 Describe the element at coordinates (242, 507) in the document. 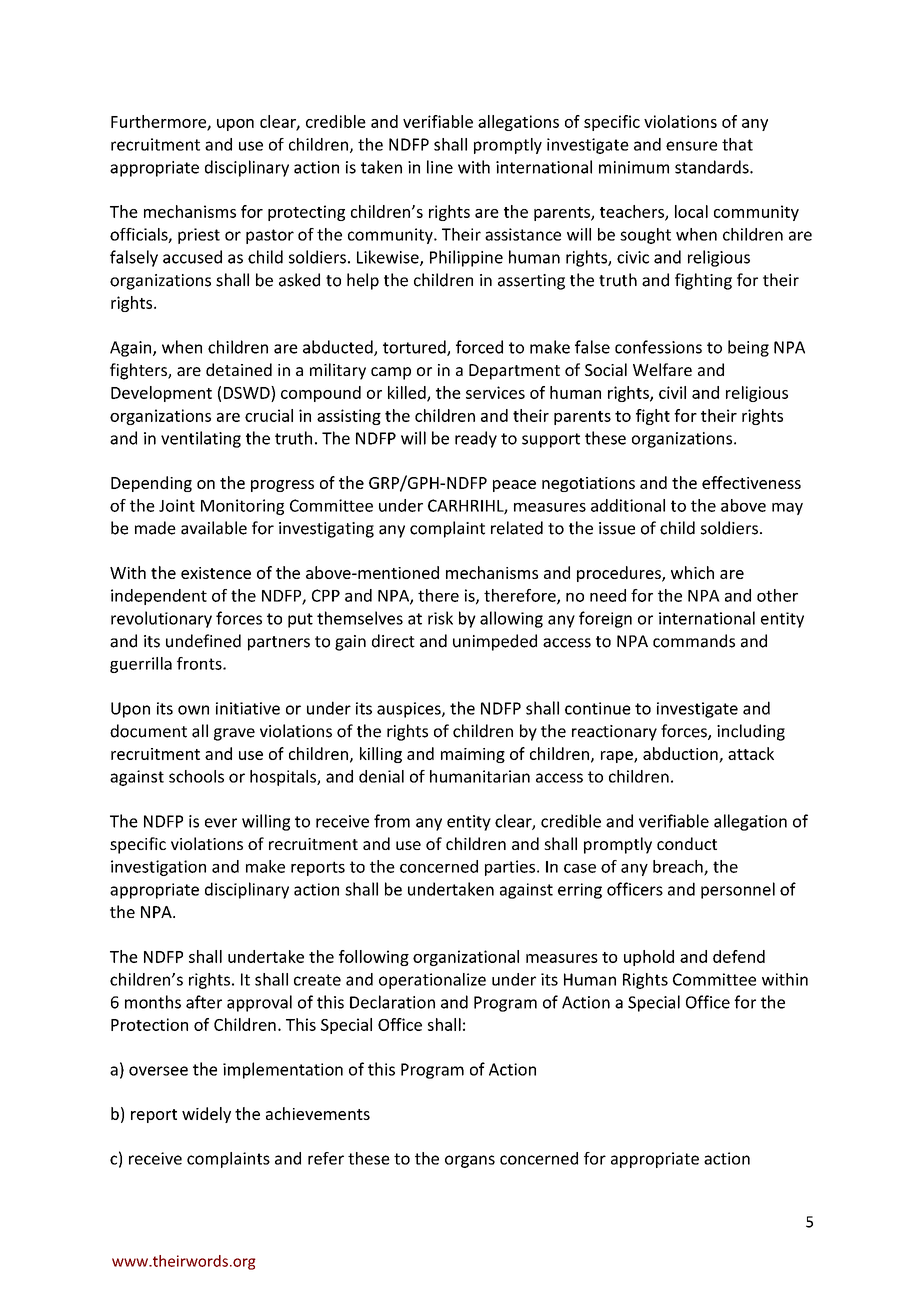

I see `Monitoring` at that location.
